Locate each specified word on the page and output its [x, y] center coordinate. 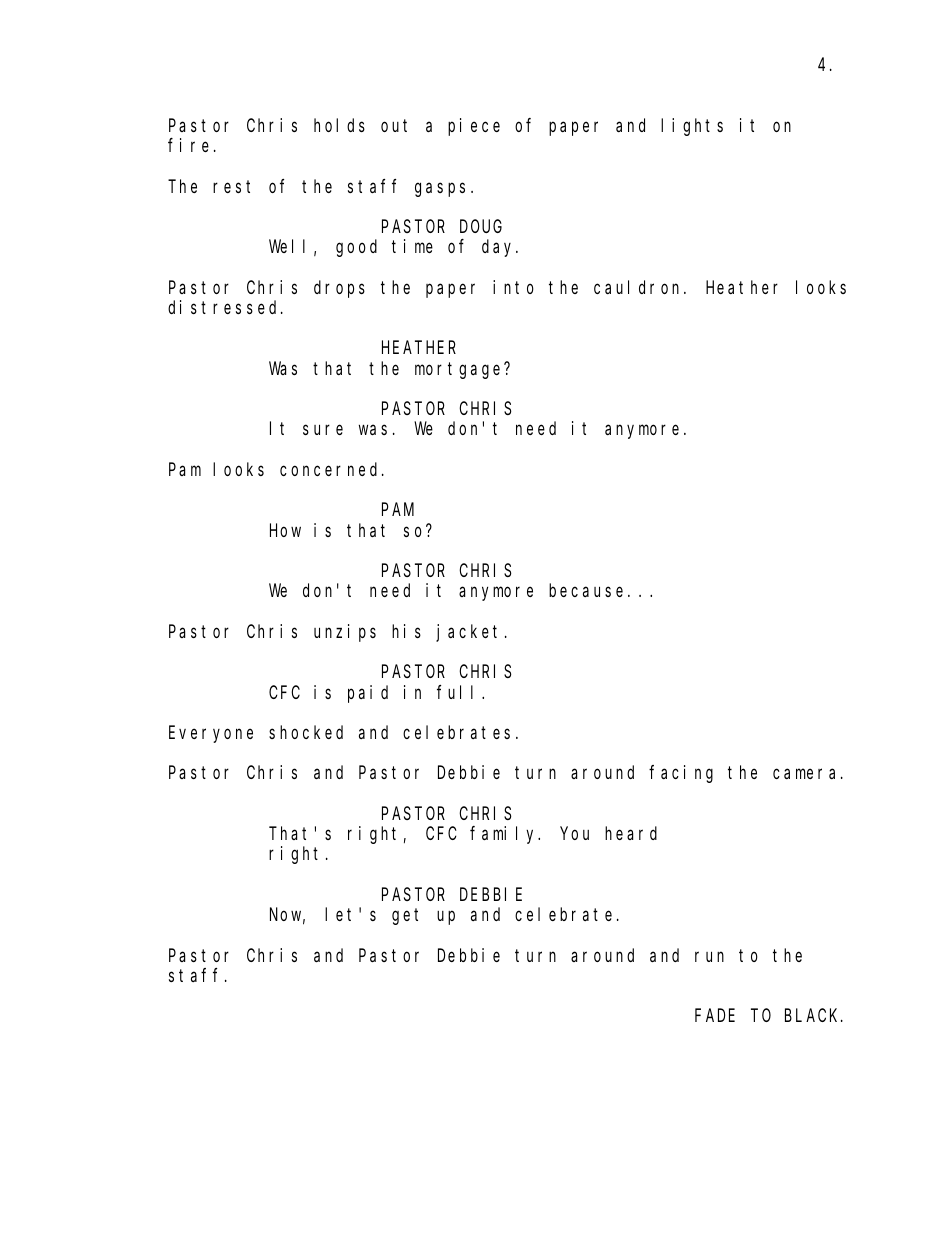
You [575, 834]
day [500, 248]
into [513, 287]
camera [807, 774]
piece [474, 127]
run [709, 956]
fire [188, 145]
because [586, 590]
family [505, 835]
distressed [225, 307]
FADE [715, 1016]
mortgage [460, 370]
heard [631, 833]
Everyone [211, 735]
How [285, 530]
